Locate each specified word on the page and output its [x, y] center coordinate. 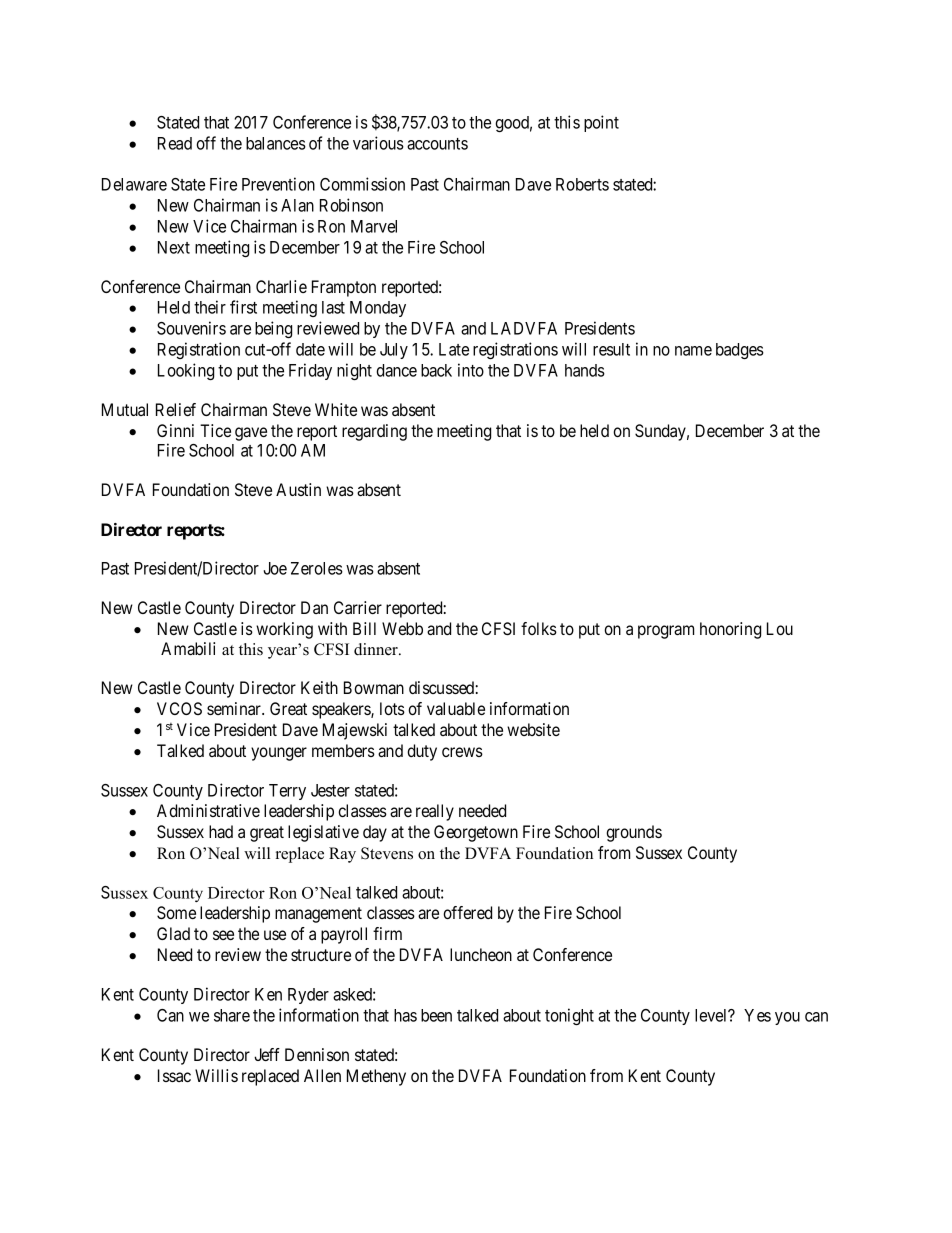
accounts [437, 144]
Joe [275, 568]
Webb [402, 628]
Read [175, 143]
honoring [730, 630]
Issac [174, 1075]
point [601, 123]
